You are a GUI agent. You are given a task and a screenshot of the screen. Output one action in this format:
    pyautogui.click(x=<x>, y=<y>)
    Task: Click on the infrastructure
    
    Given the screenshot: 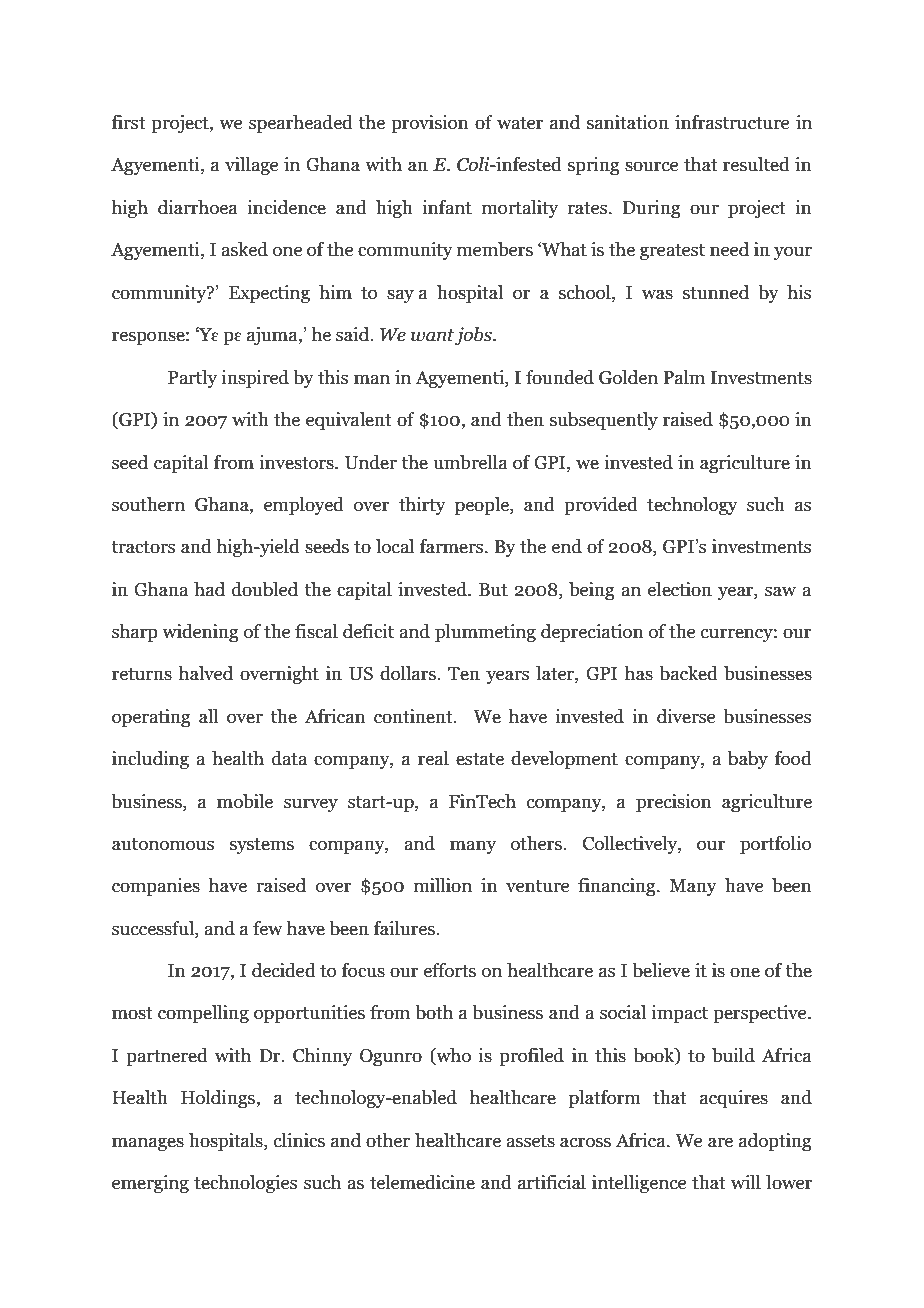 What is the action you would take?
    pyautogui.click(x=732, y=122)
